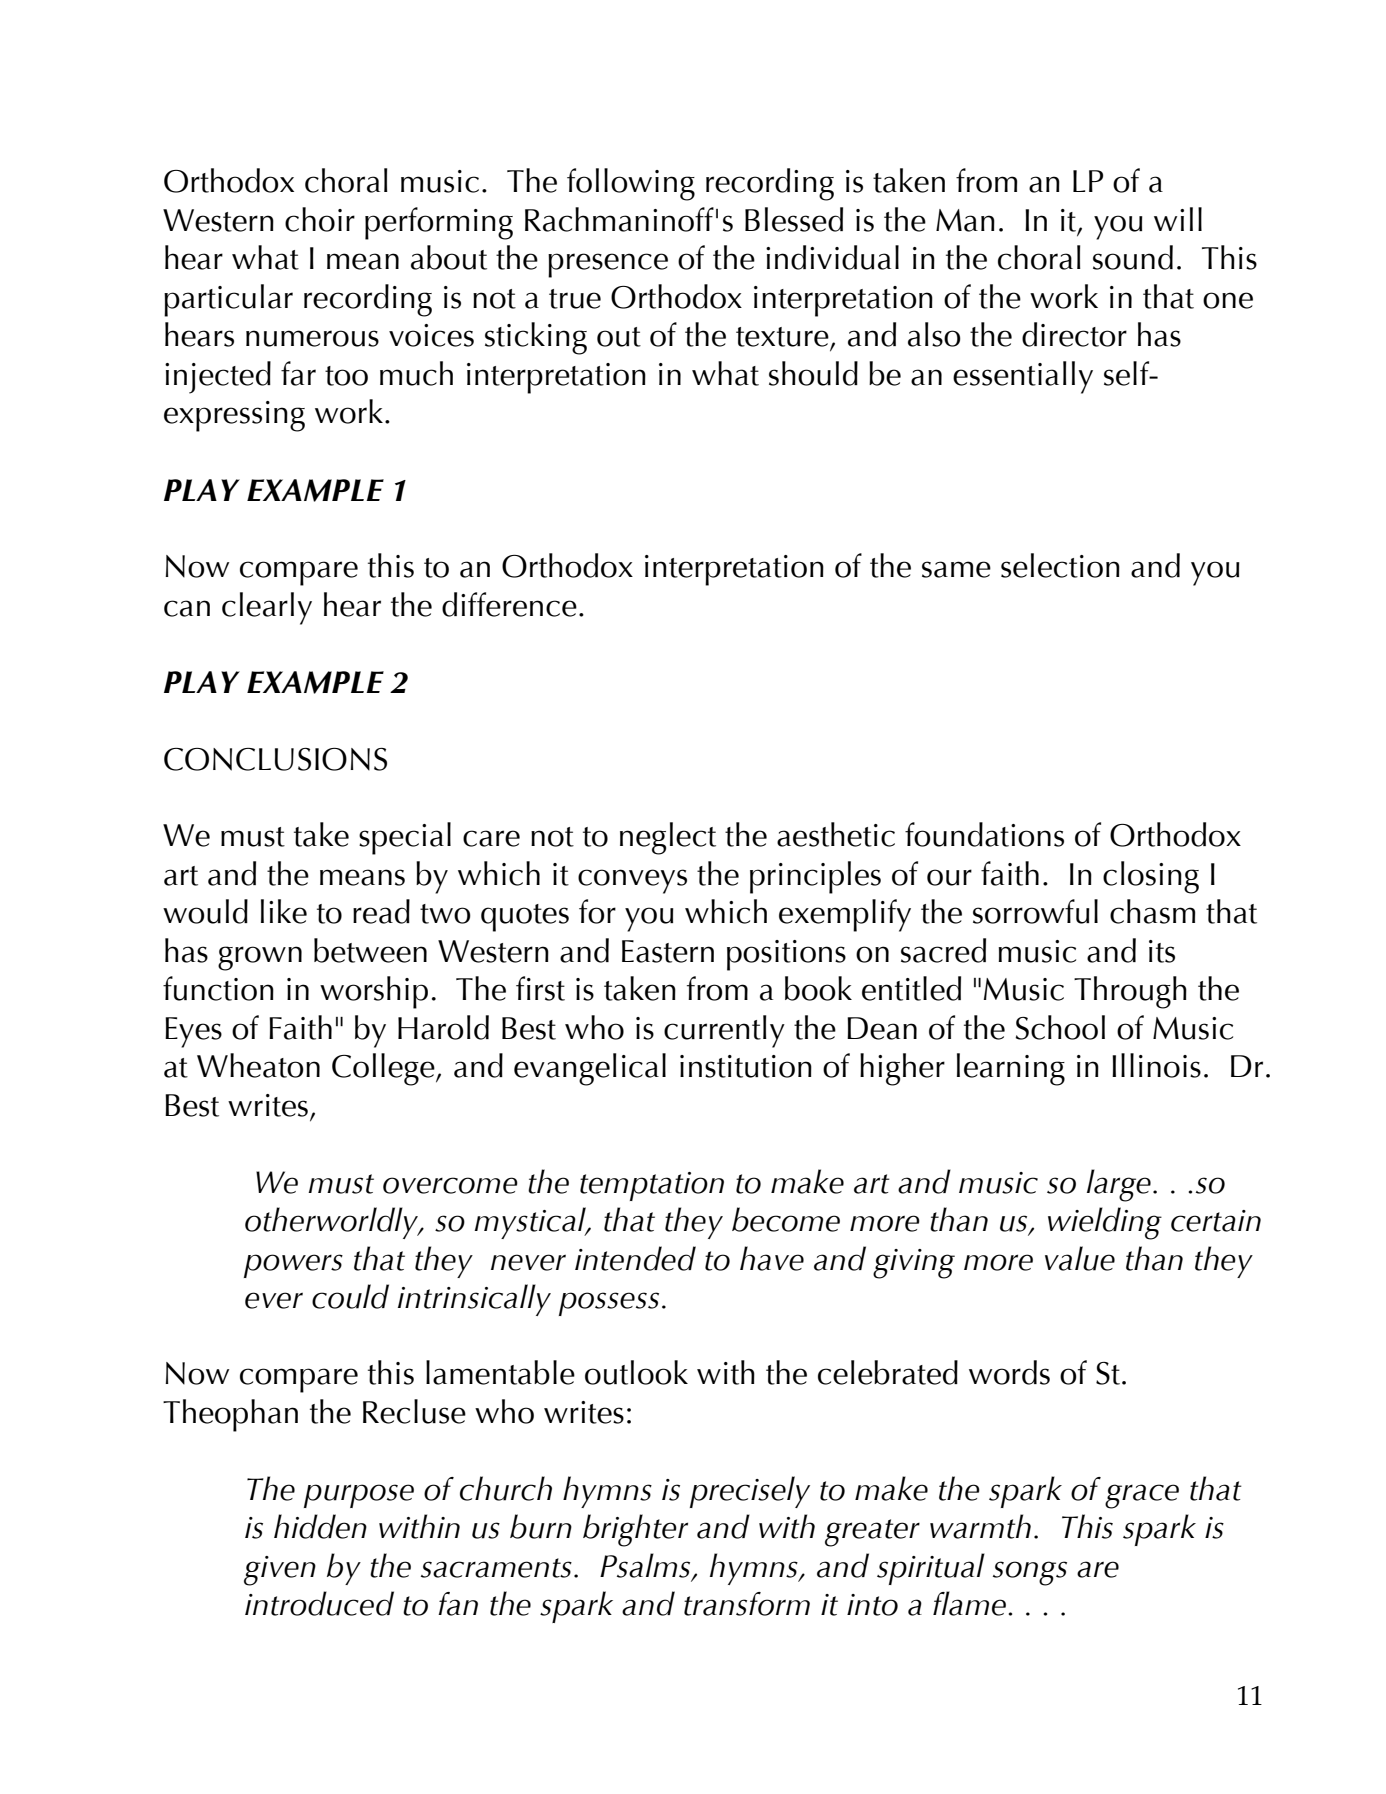 This screenshot has height=1794, width=1386. I want to click on Psalms, so click(646, 1566).
